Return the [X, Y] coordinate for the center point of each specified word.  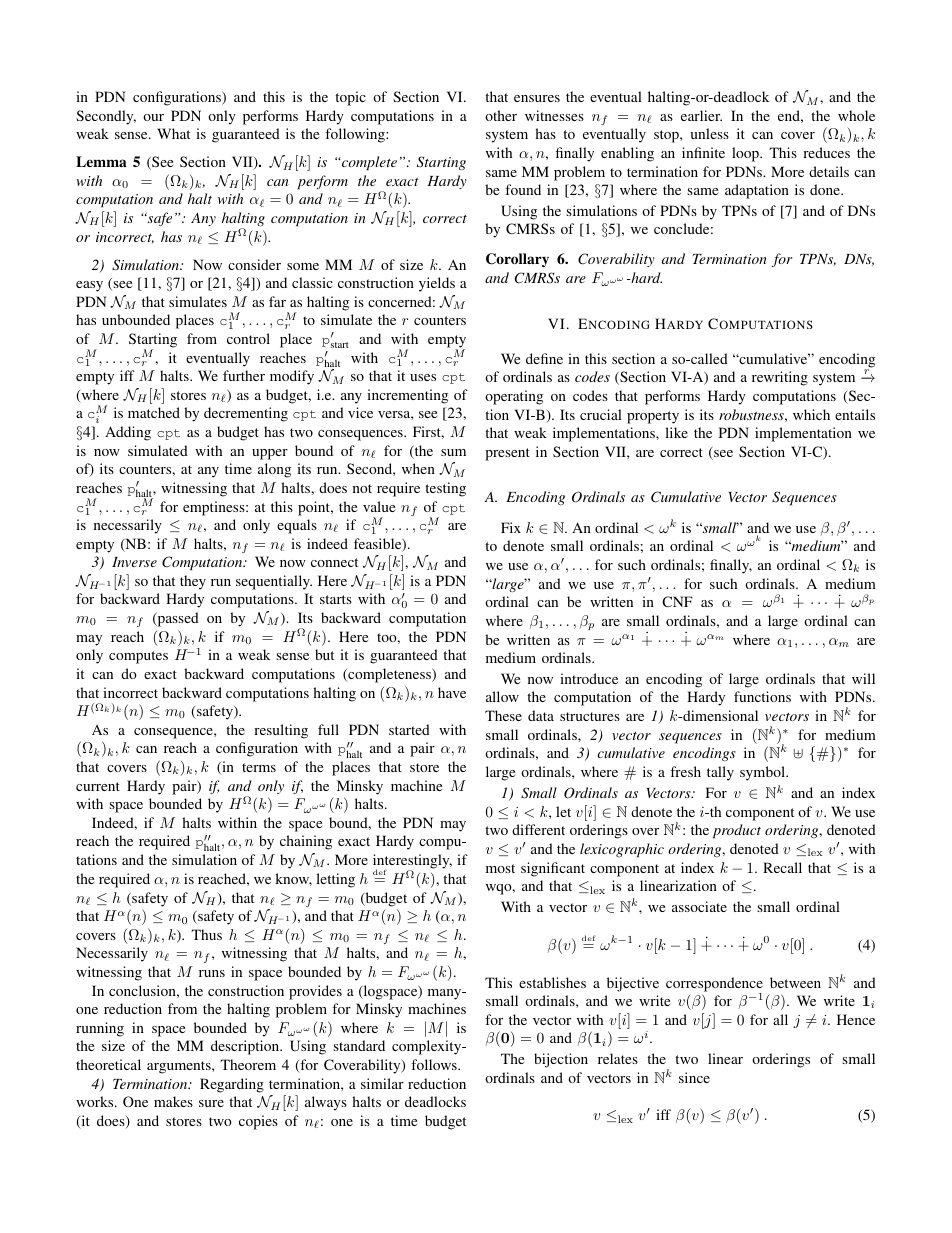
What [173, 133]
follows [435, 1064]
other [501, 115]
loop [746, 154]
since [694, 1077]
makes [173, 1101]
